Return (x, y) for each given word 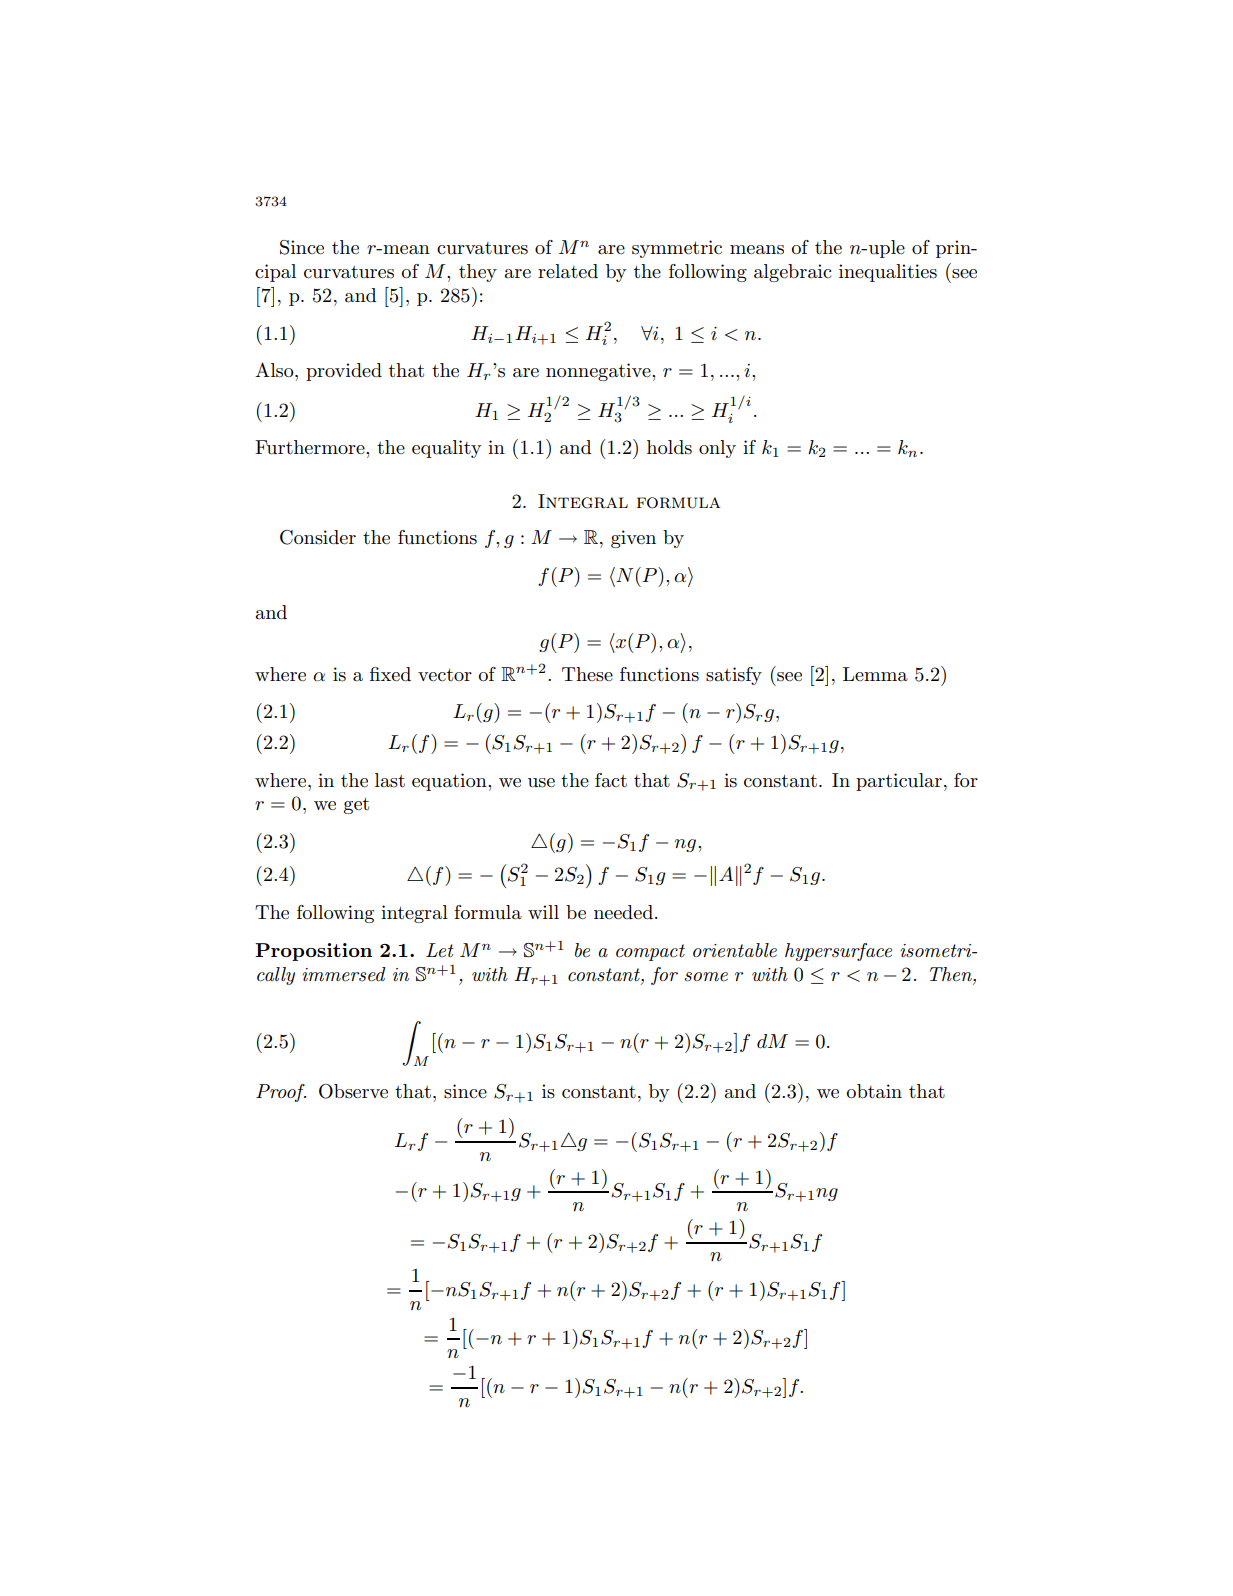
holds (669, 447)
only (717, 449)
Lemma (875, 674)
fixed (390, 674)
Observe (353, 1091)
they (478, 273)
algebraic (792, 273)
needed (623, 912)
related (568, 271)
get (356, 806)
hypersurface (838, 952)
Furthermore (311, 447)
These (587, 674)
